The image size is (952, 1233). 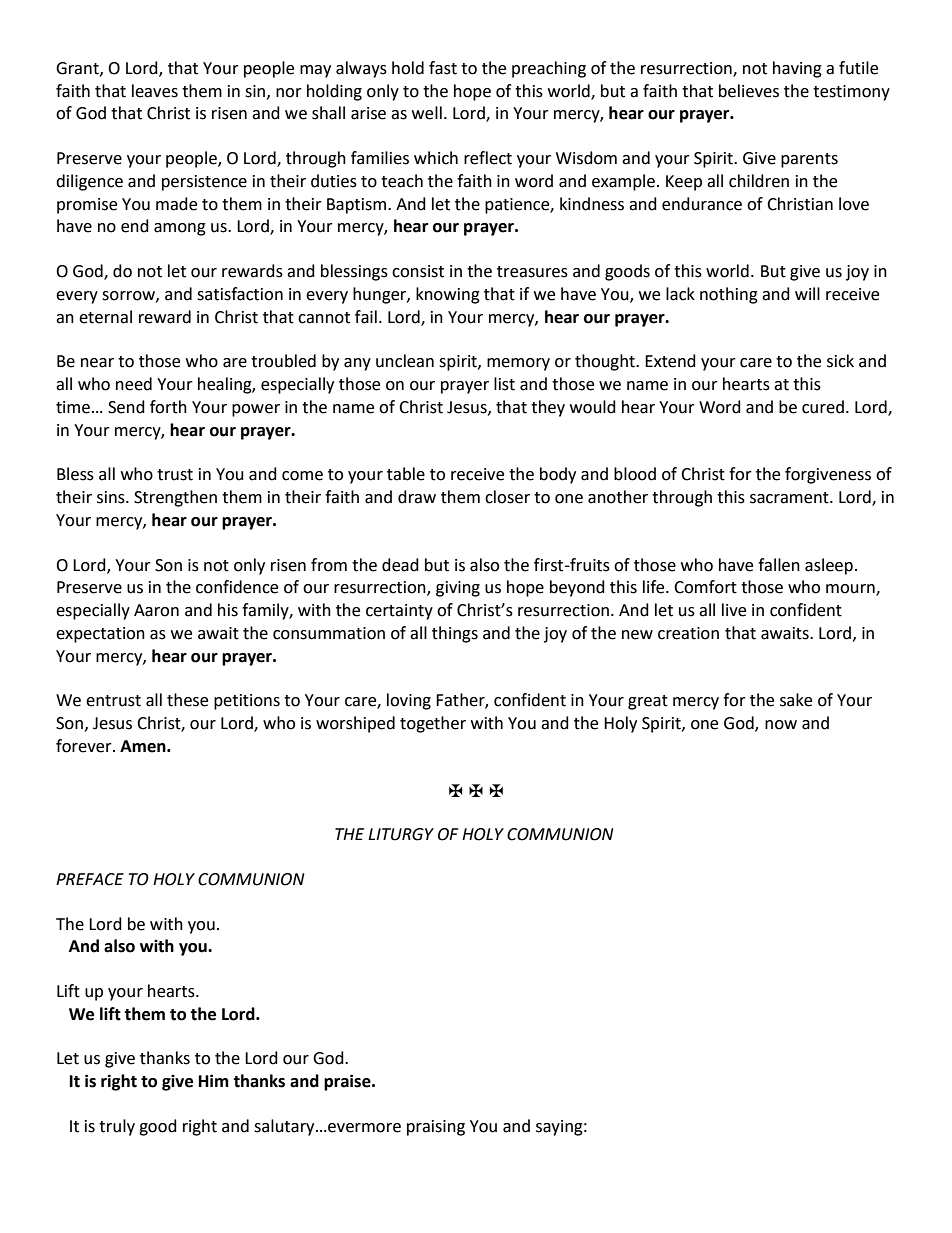 What do you see at coordinates (436, 1128) in the screenshot?
I see `praising` at bounding box center [436, 1128].
